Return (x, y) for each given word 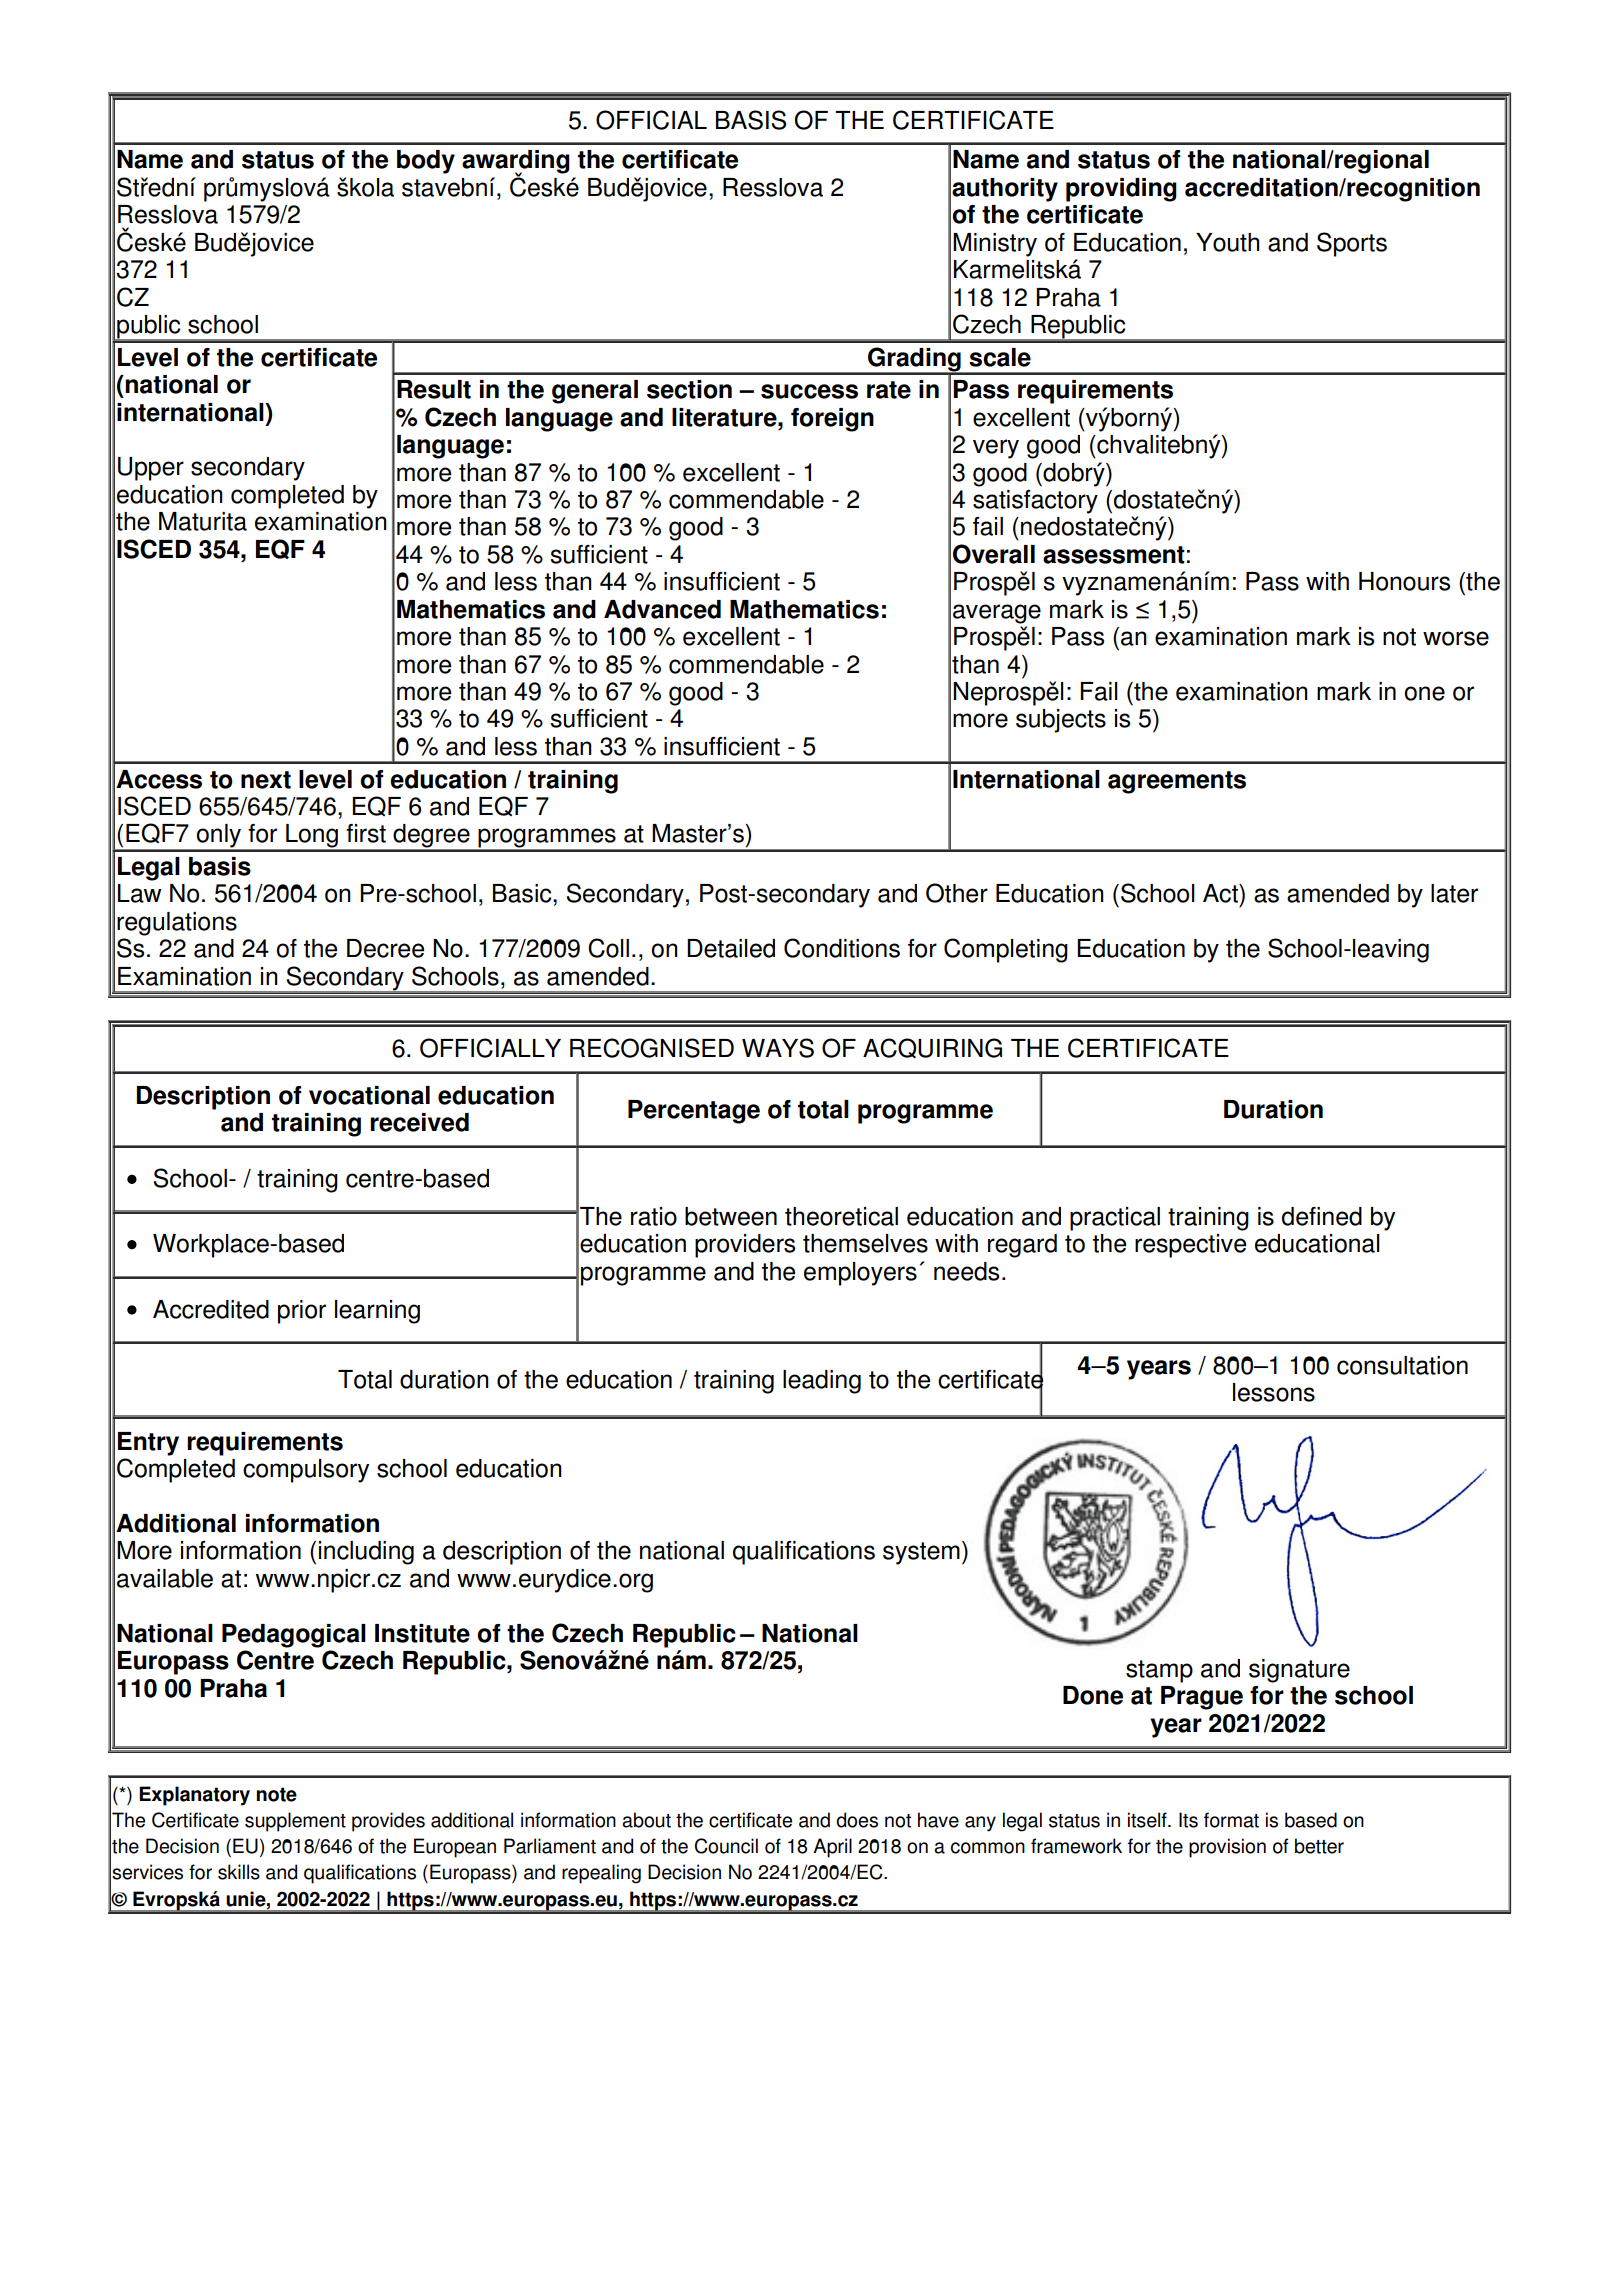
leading (822, 1382)
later (1454, 893)
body (426, 162)
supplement (295, 1822)
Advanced (662, 609)
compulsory (306, 1471)
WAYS (778, 1048)
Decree (385, 948)
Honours (1404, 581)
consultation (1402, 1365)
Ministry (995, 245)
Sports (1352, 244)
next (266, 780)
